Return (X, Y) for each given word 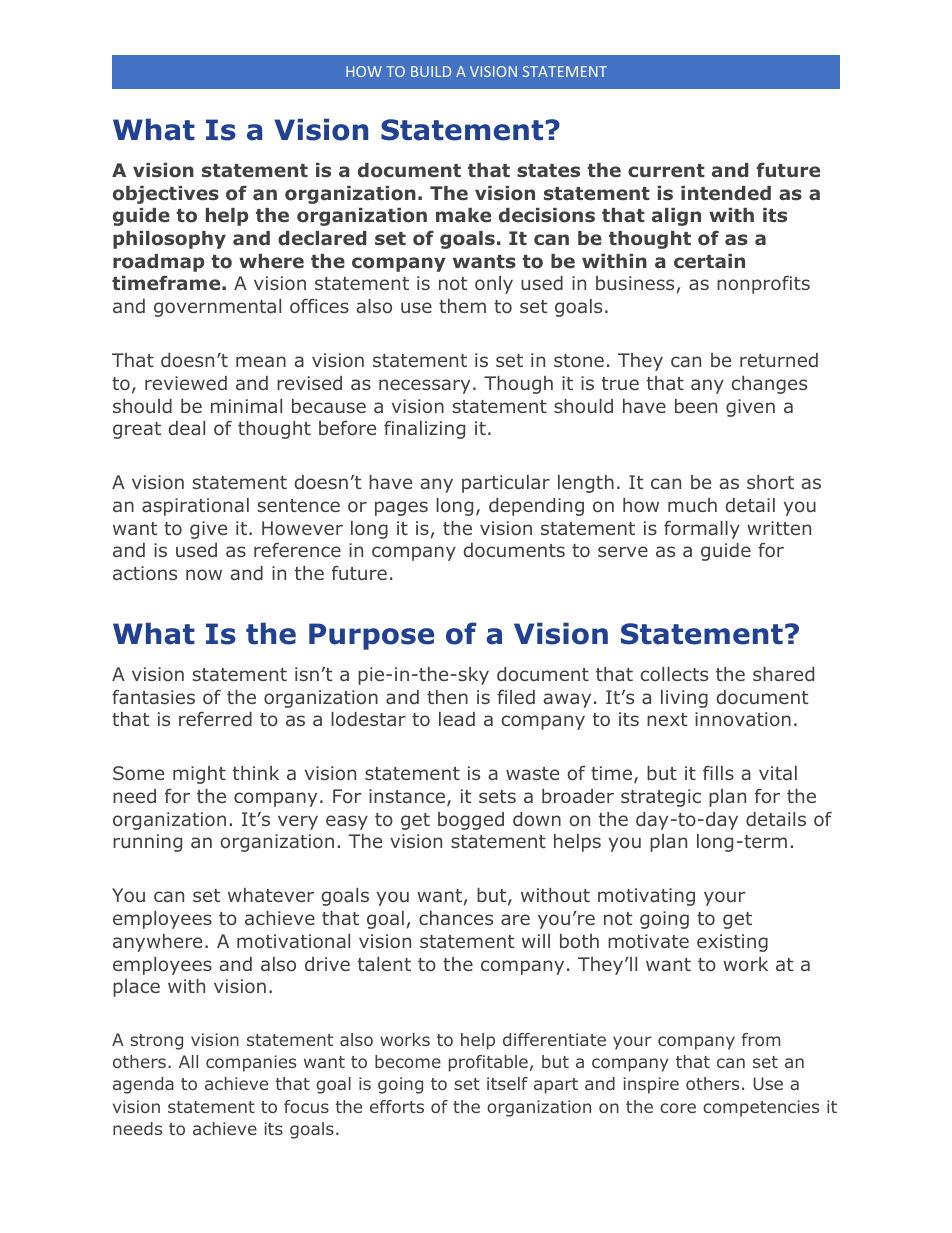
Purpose (371, 636)
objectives (166, 195)
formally (702, 529)
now (204, 574)
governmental (217, 308)
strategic (661, 798)
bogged (471, 821)
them (462, 306)
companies (251, 1063)
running (147, 843)
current (666, 171)
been (696, 406)
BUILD (431, 71)
